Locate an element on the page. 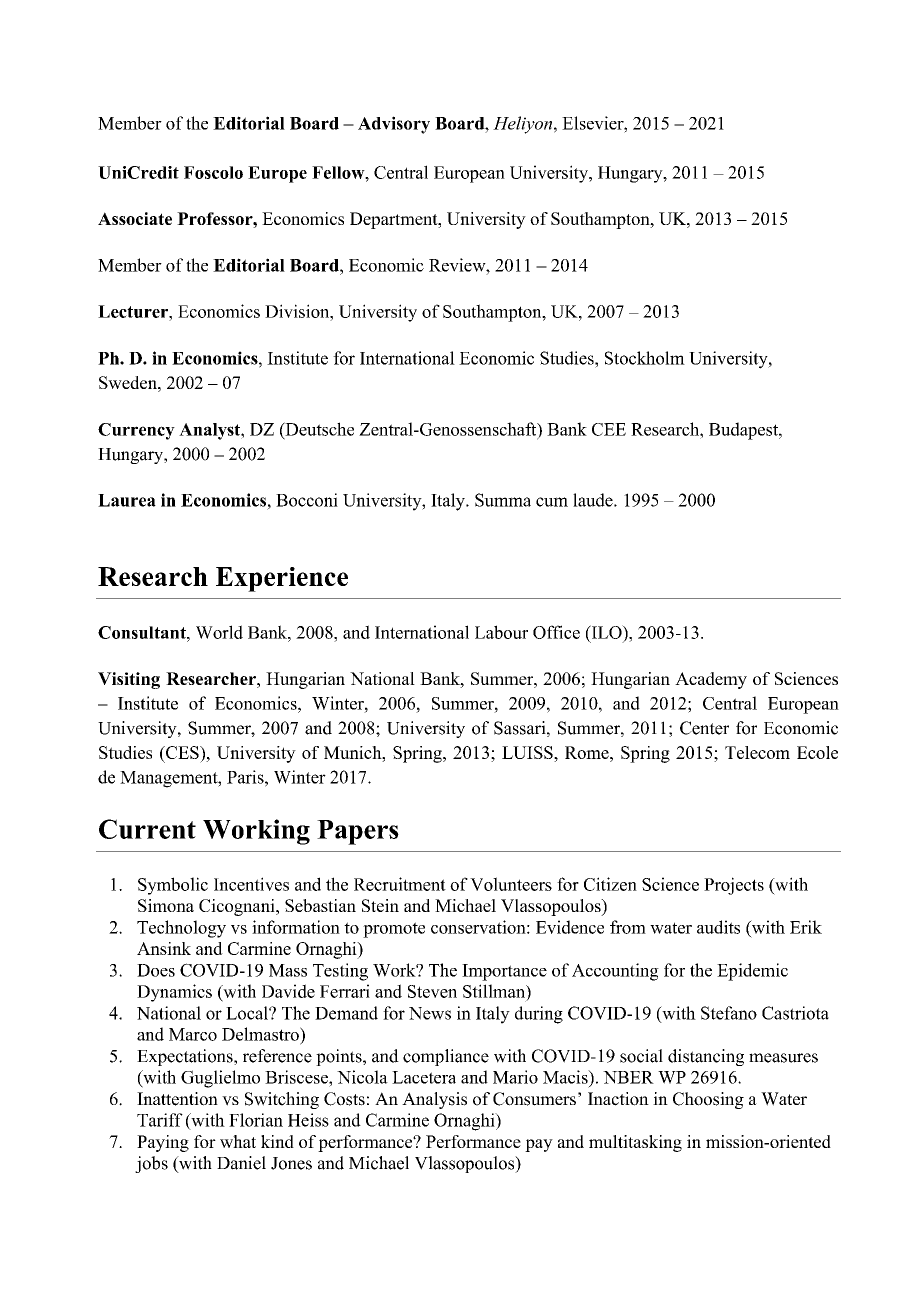 This page has height=1308, width=924. World is located at coordinates (219, 632).
